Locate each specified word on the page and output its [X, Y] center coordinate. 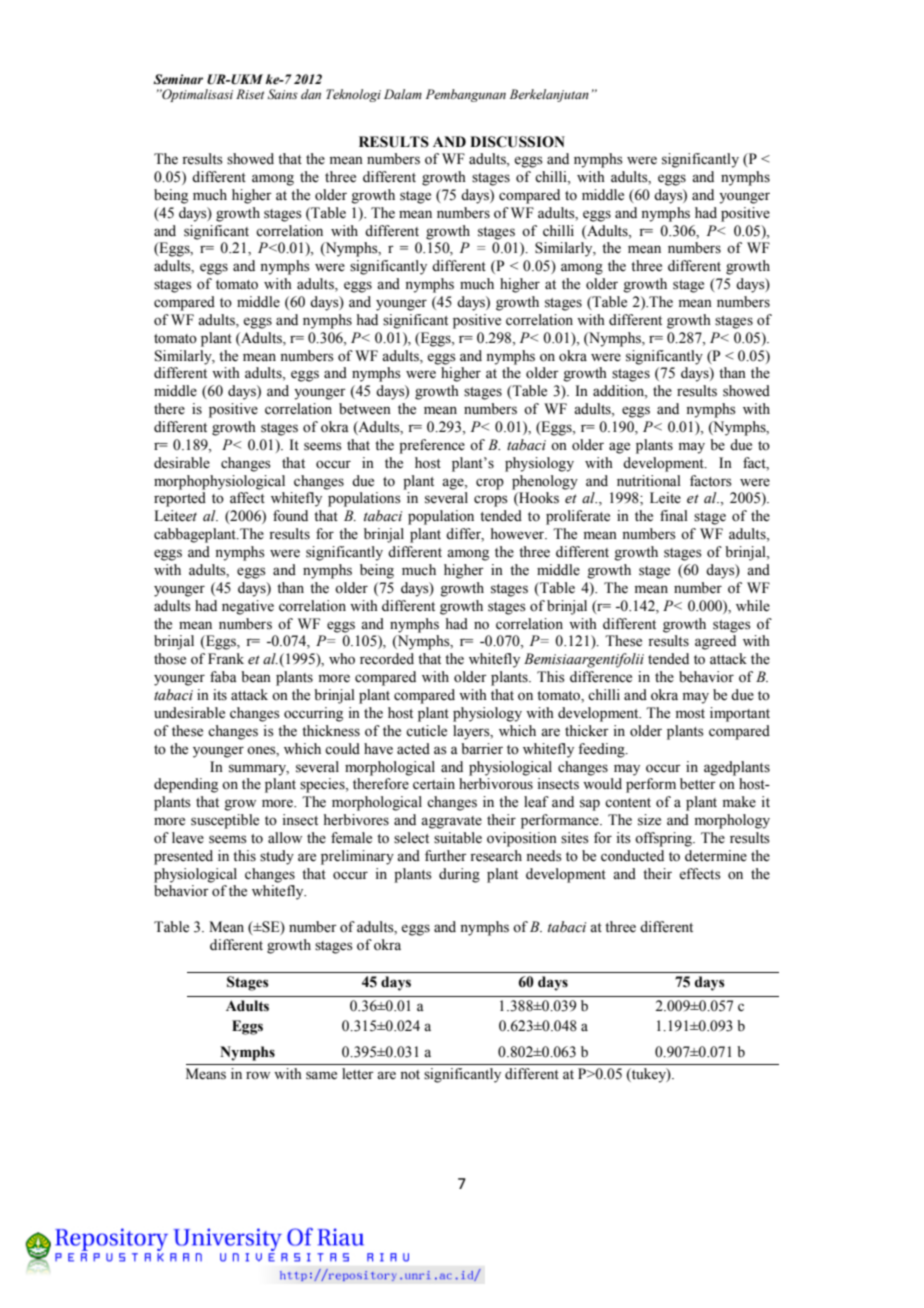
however [519, 534]
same [321, 1075]
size [649, 820]
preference [432, 446]
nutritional [649, 481]
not [410, 1075]
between [365, 409]
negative [248, 607]
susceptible [225, 821]
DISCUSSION [517, 142]
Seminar [178, 79]
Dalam [403, 94]
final [674, 515]
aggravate [451, 822]
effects [700, 874]
